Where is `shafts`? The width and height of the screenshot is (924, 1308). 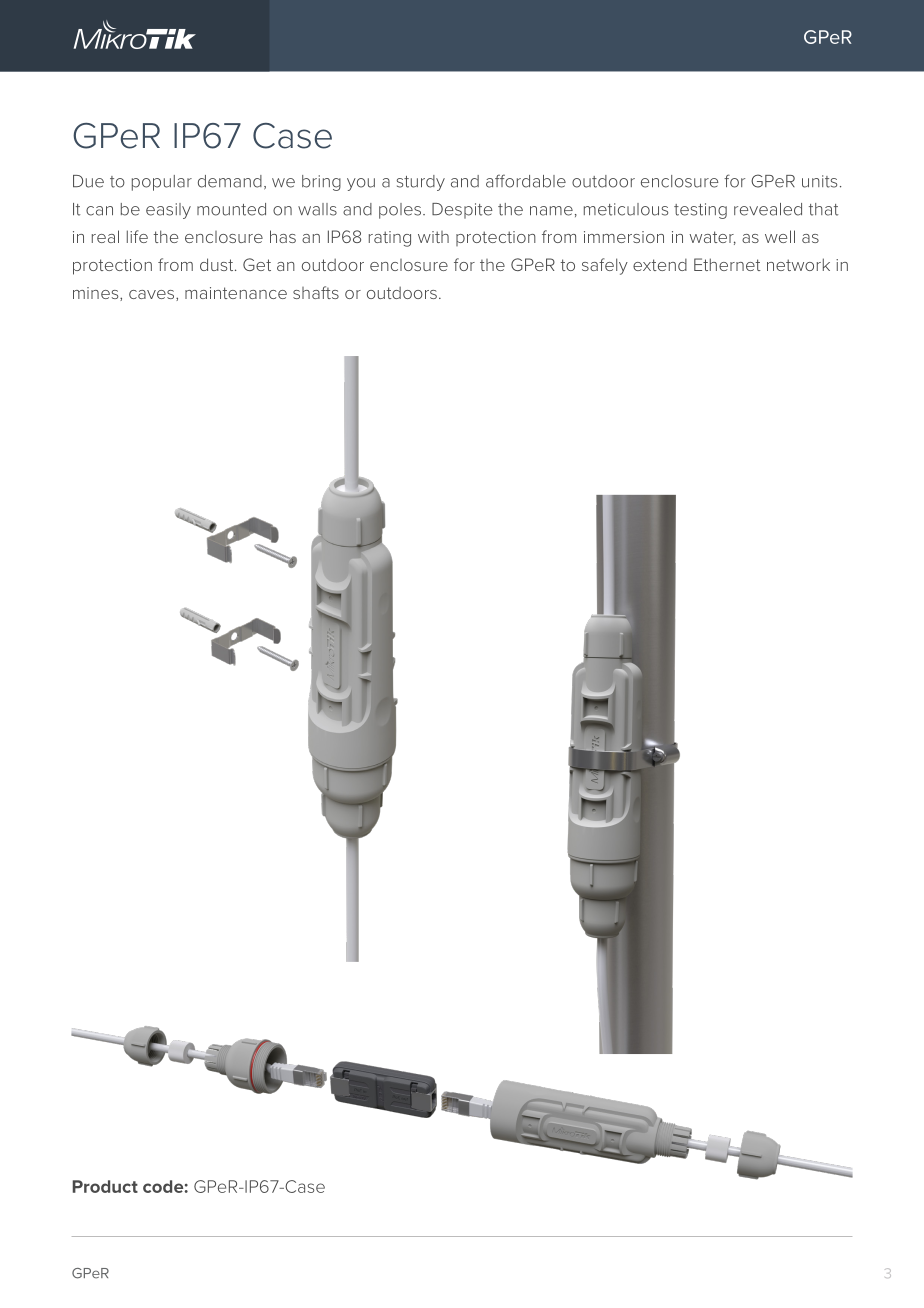 shafts is located at coordinates (316, 292).
